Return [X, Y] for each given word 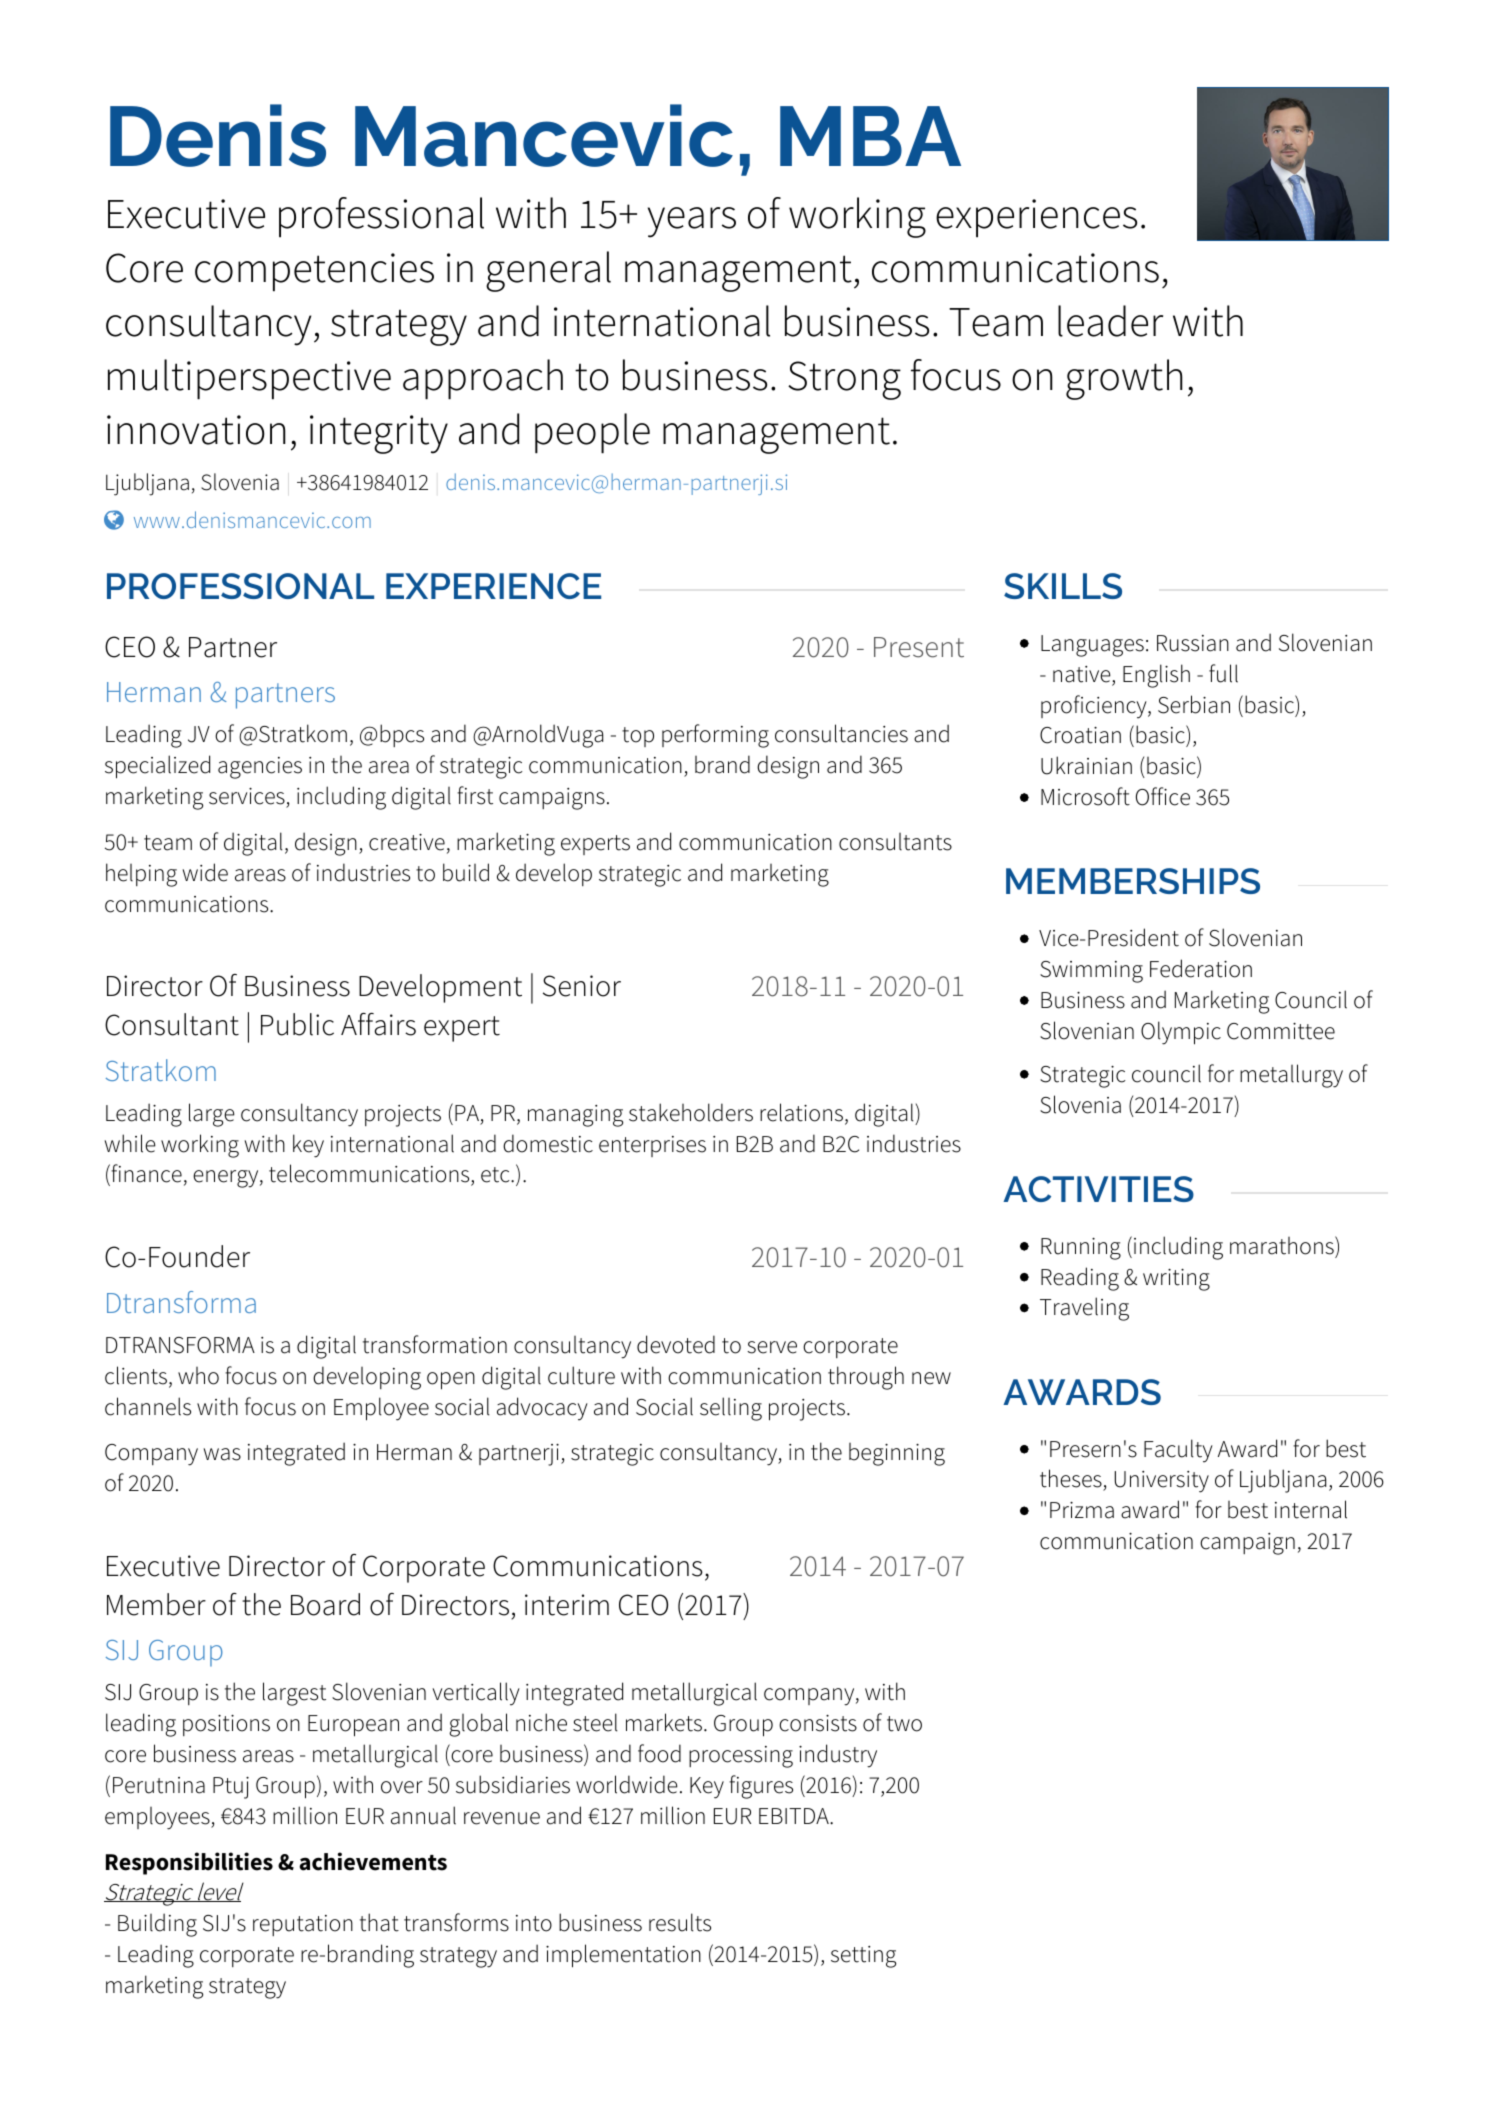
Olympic [1181, 1033]
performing [715, 736]
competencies [314, 272]
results [680, 1922]
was [222, 1454]
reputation [303, 1925]
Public [297, 1024]
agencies [260, 768]
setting [863, 1957]
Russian [1193, 643]
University [1162, 1482]
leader [1110, 321]
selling [731, 1409]
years [692, 222]
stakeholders [691, 1112]
